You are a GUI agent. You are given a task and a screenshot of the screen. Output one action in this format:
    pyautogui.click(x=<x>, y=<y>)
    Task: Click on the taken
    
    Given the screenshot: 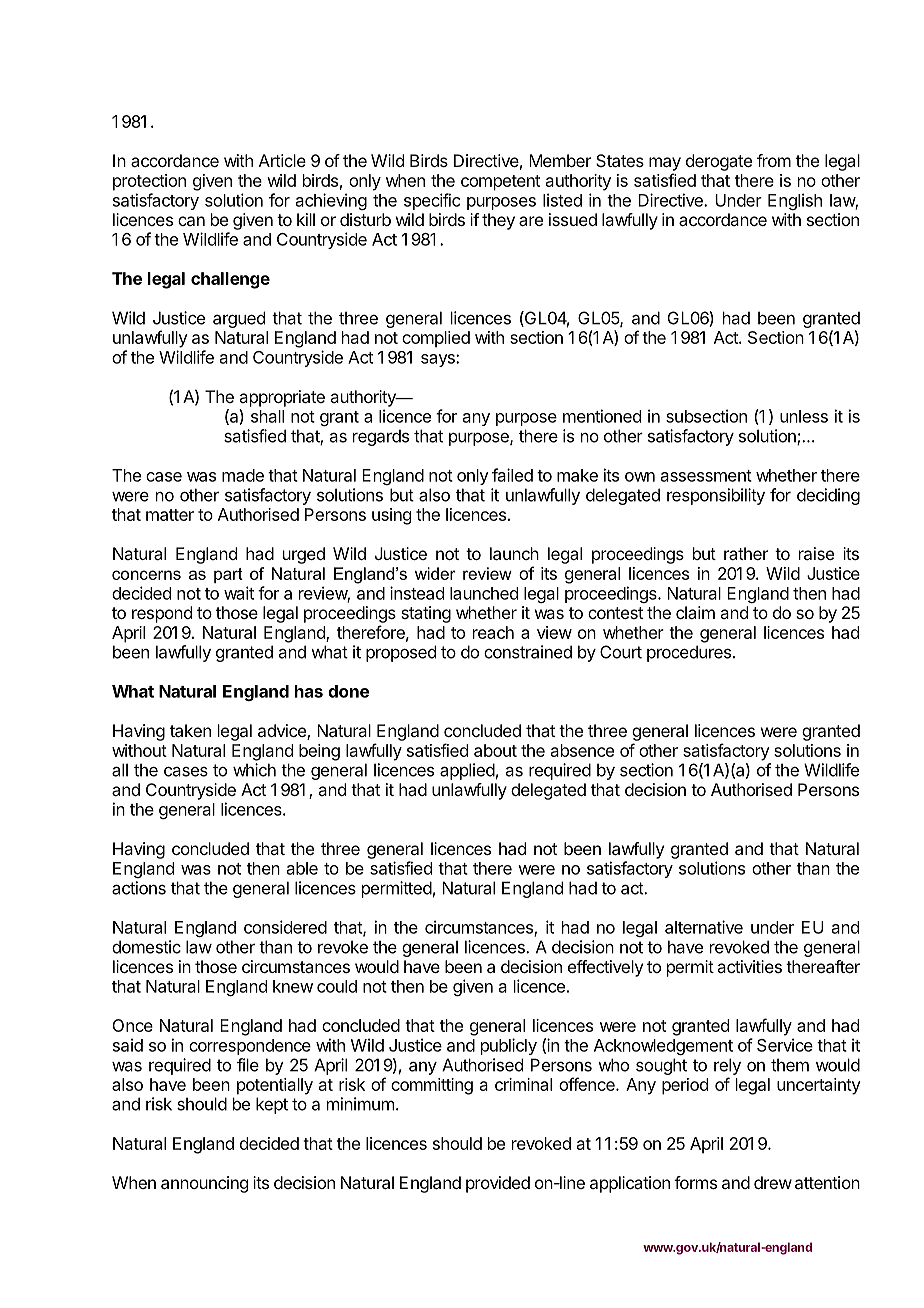 What is the action you would take?
    pyautogui.click(x=190, y=730)
